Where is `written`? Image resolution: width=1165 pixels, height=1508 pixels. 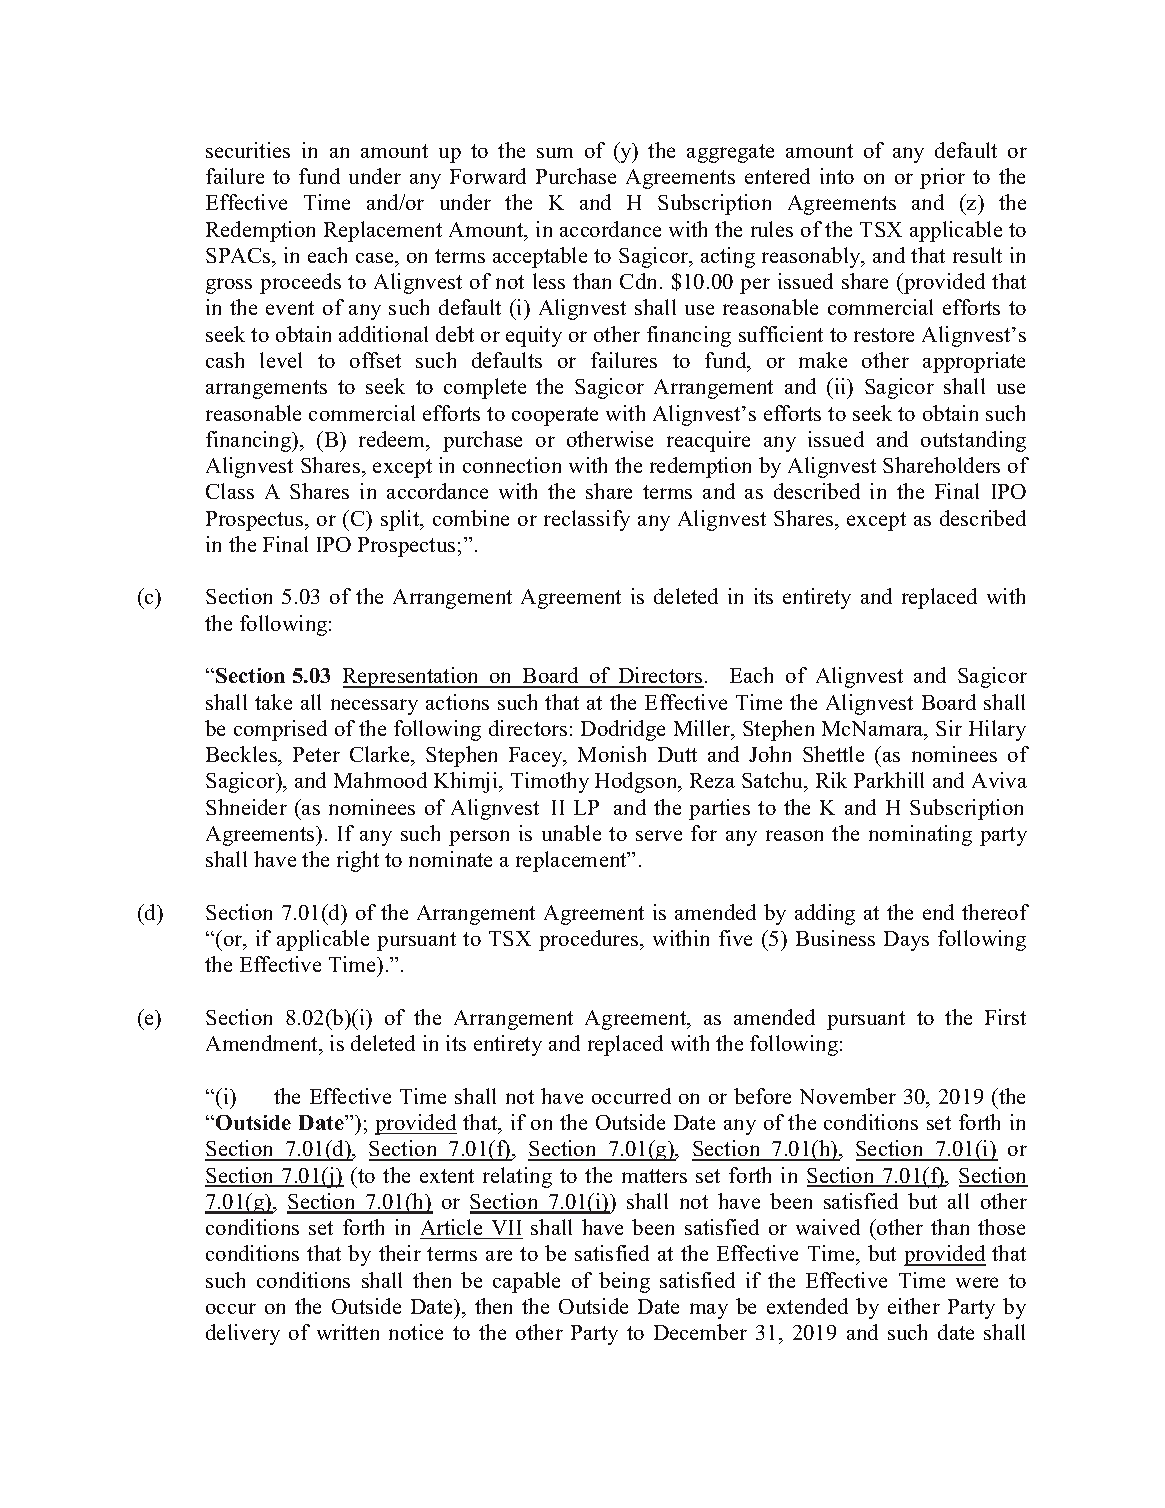 written is located at coordinates (348, 1332).
